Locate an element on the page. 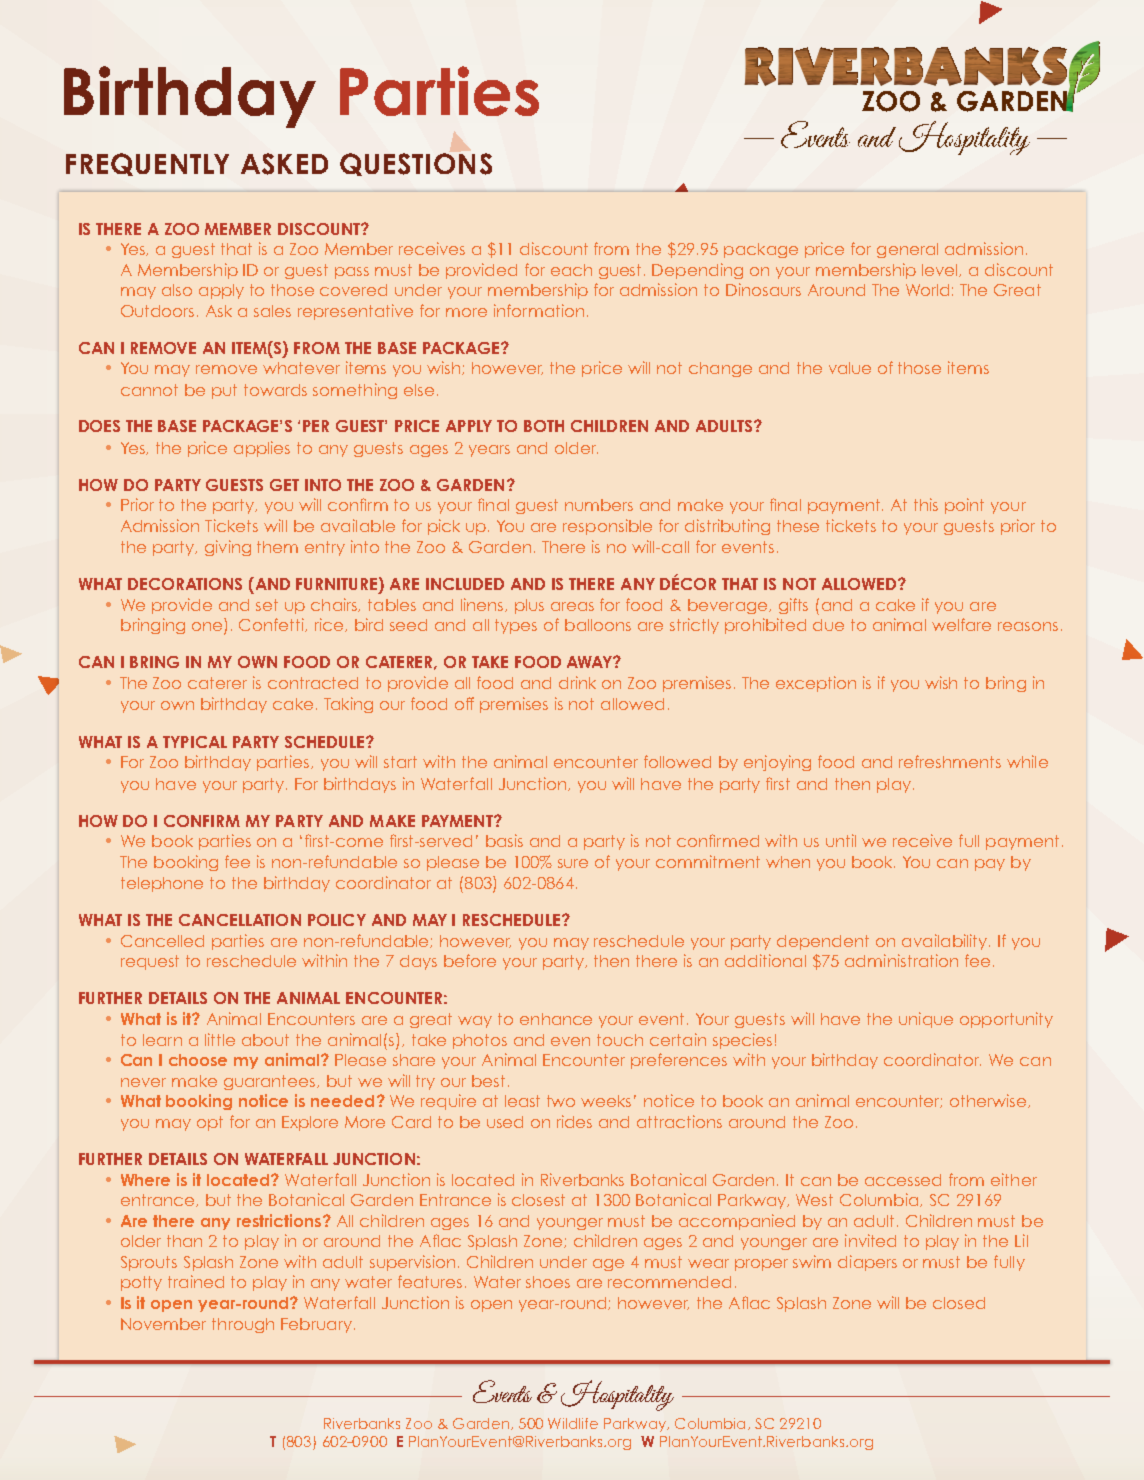  general is located at coordinates (907, 250).
